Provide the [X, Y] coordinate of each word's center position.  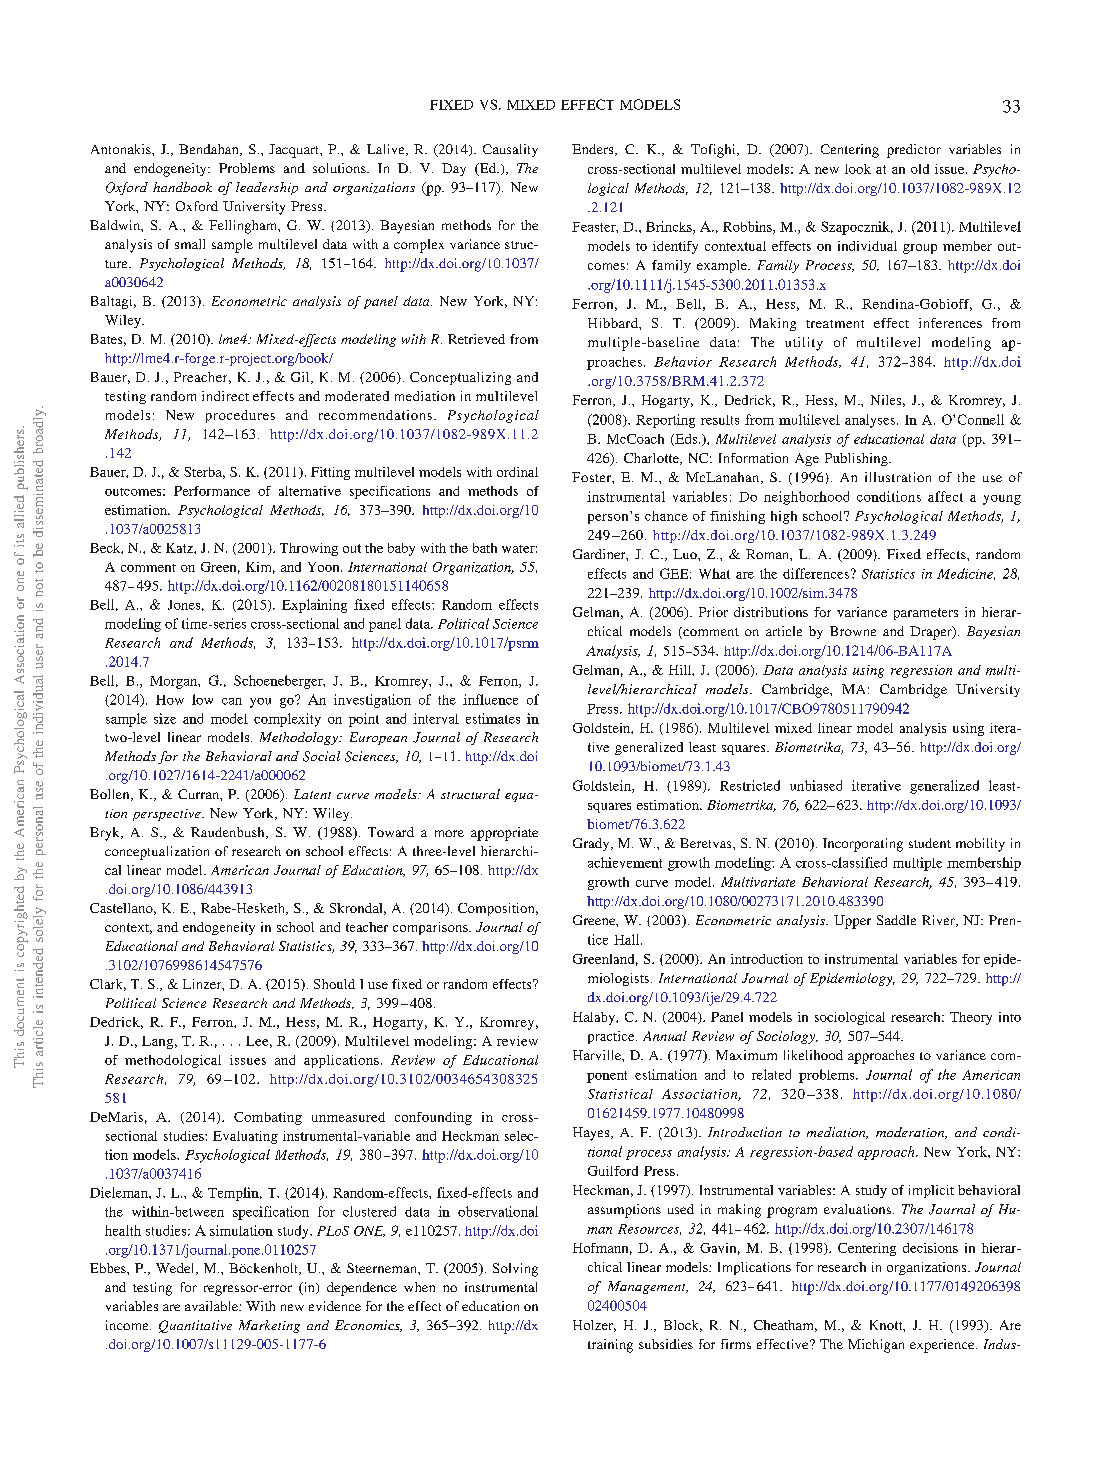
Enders [594, 150]
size [165, 718]
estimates [493, 718]
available [212, 1306]
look [858, 169]
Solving [515, 1270]
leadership [267, 188]
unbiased [816, 785]
